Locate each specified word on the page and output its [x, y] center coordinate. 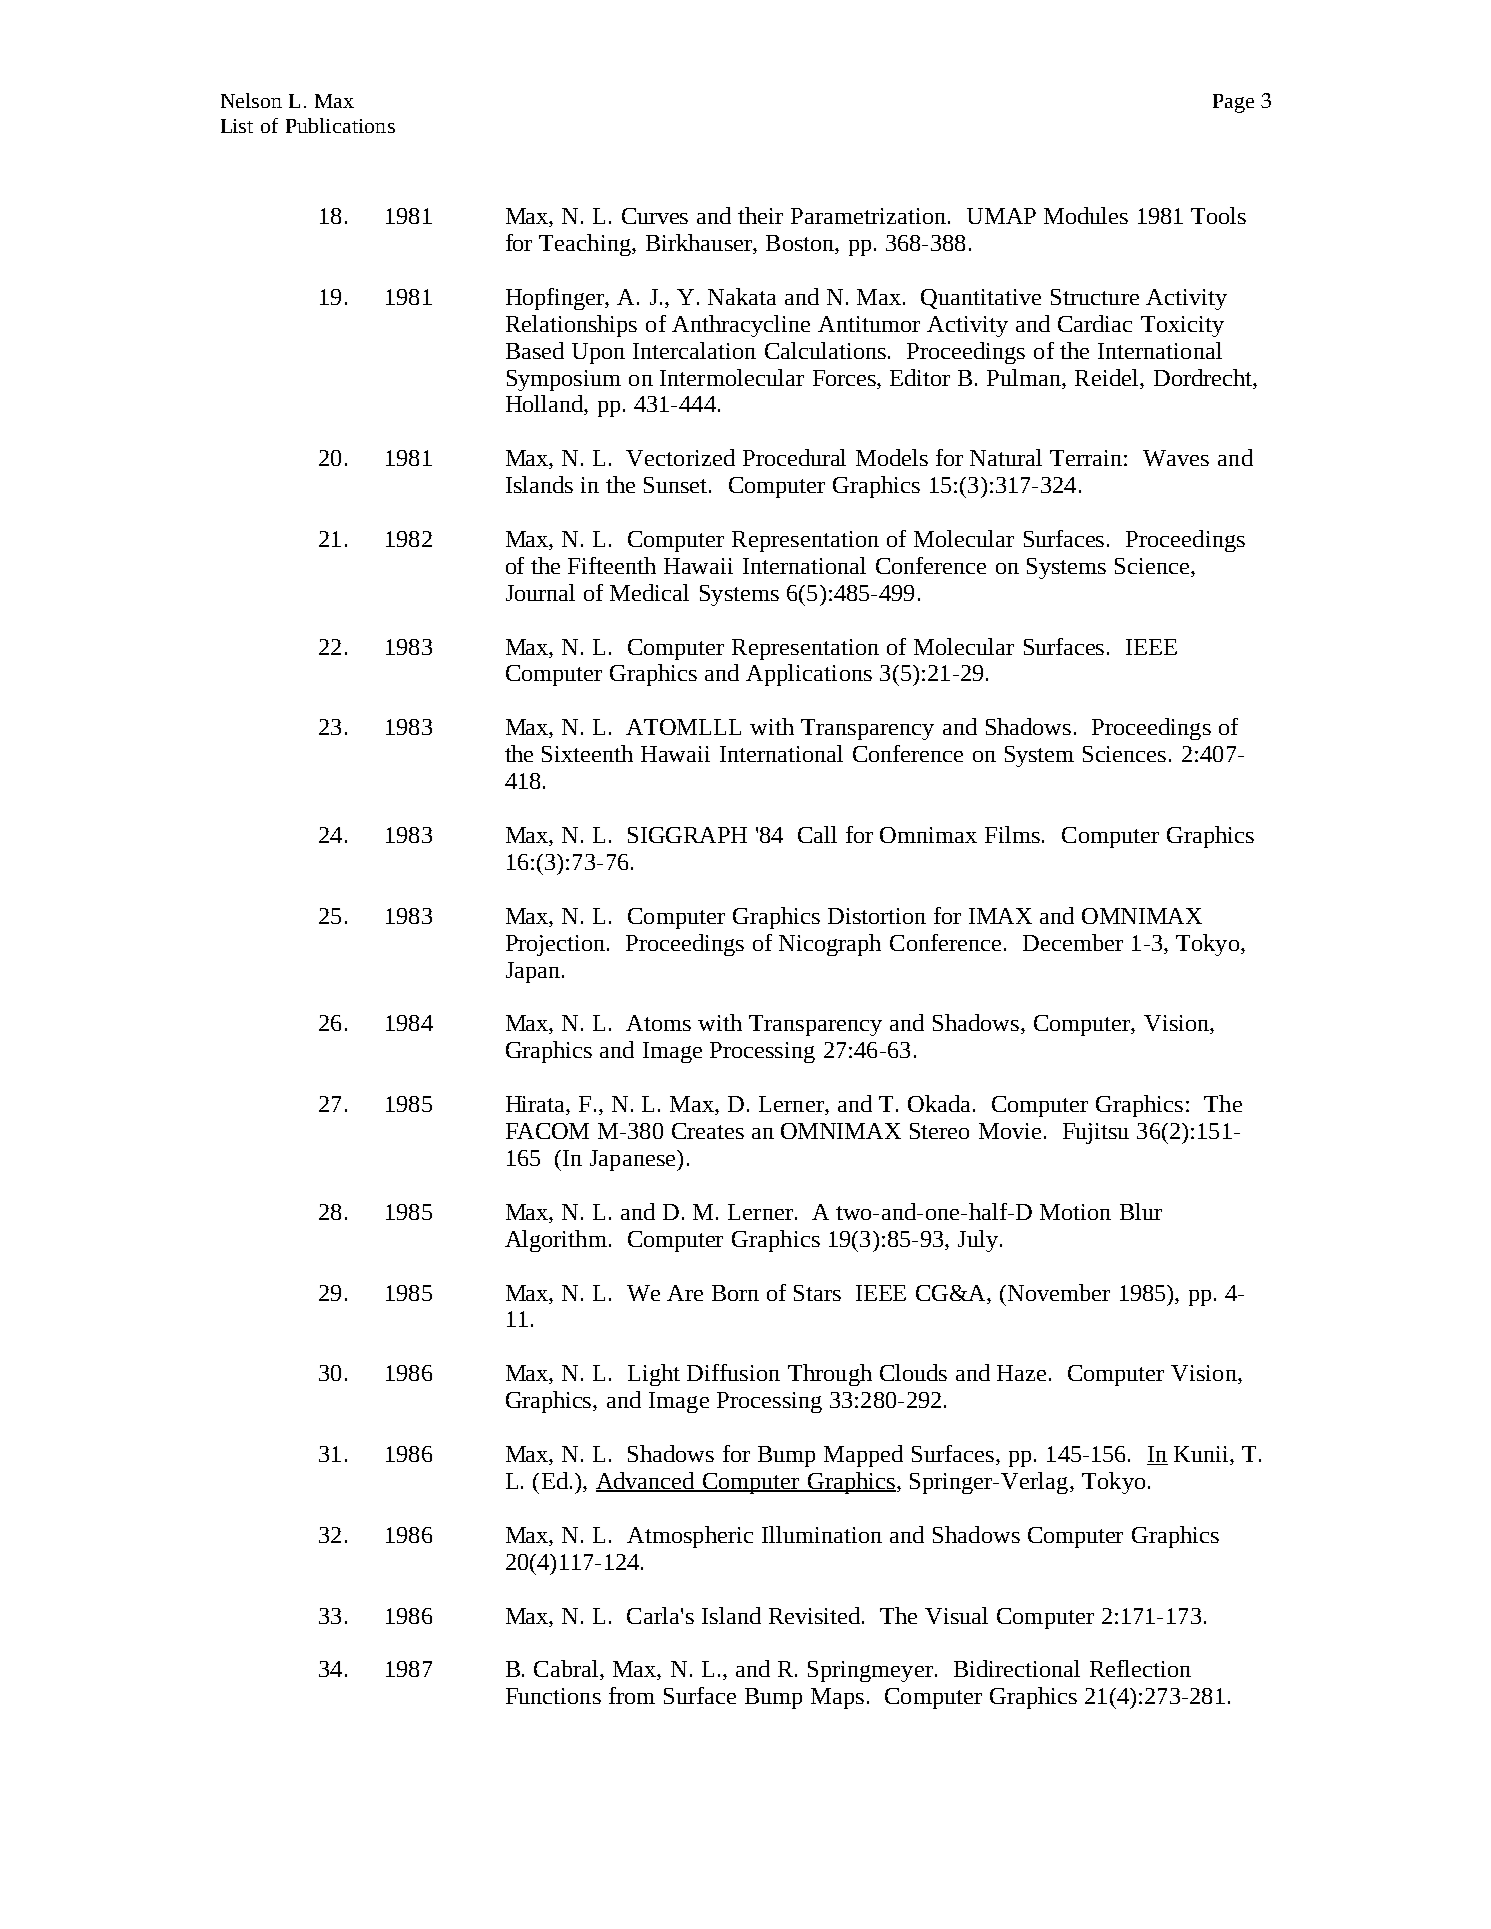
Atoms [658, 1023]
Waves [1176, 458]
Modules [1086, 215]
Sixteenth [587, 753]
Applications [809, 675]
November [1057, 1292]
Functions [553, 1696]
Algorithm [556, 1241]
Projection [557, 945]
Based [535, 350]
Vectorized [680, 457]
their [760, 215]
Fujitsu [1096, 1133]
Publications [340, 125]
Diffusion [733, 1372]
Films [1014, 834]
